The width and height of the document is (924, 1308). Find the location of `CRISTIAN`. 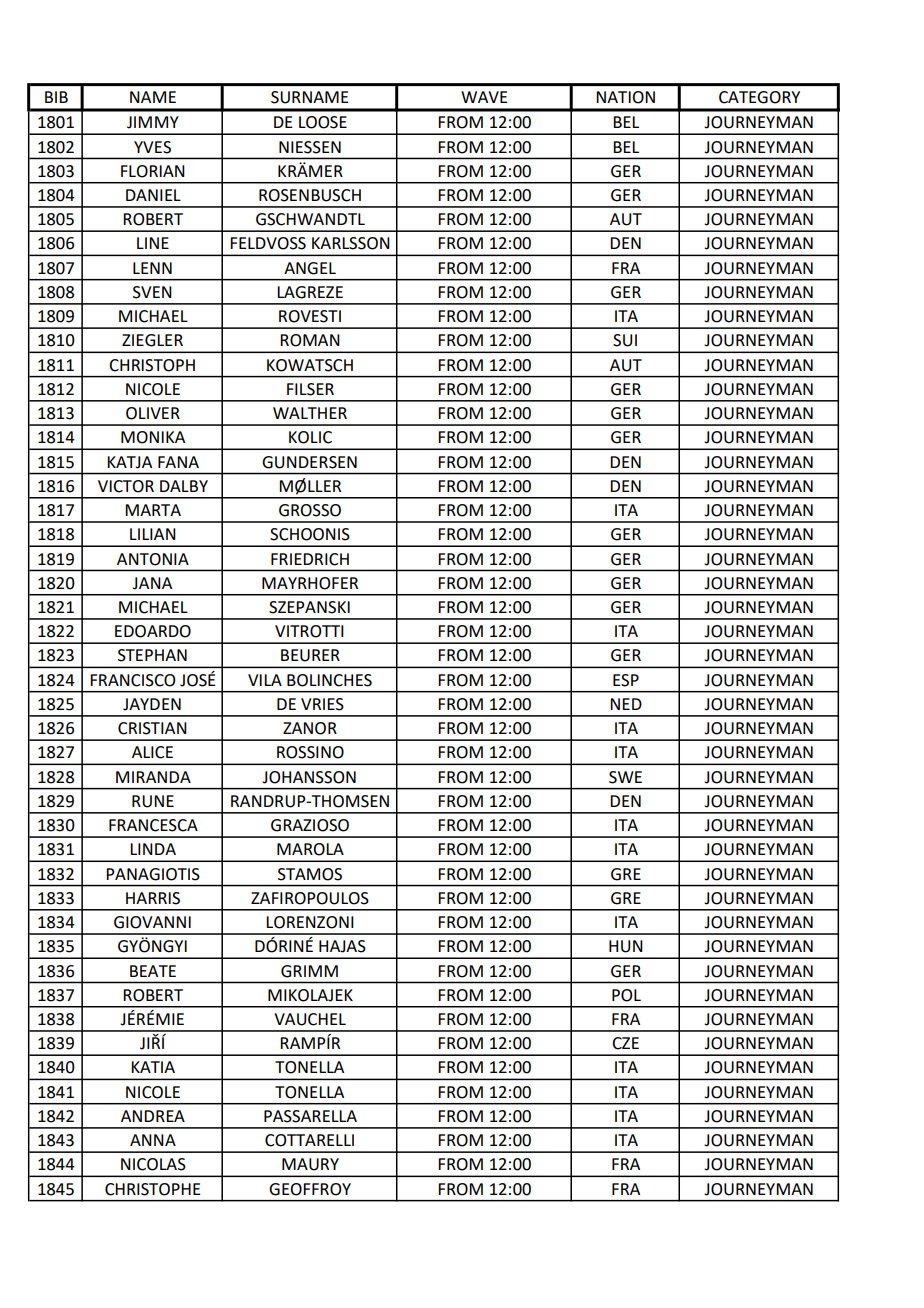

CRISTIAN is located at coordinates (152, 728).
